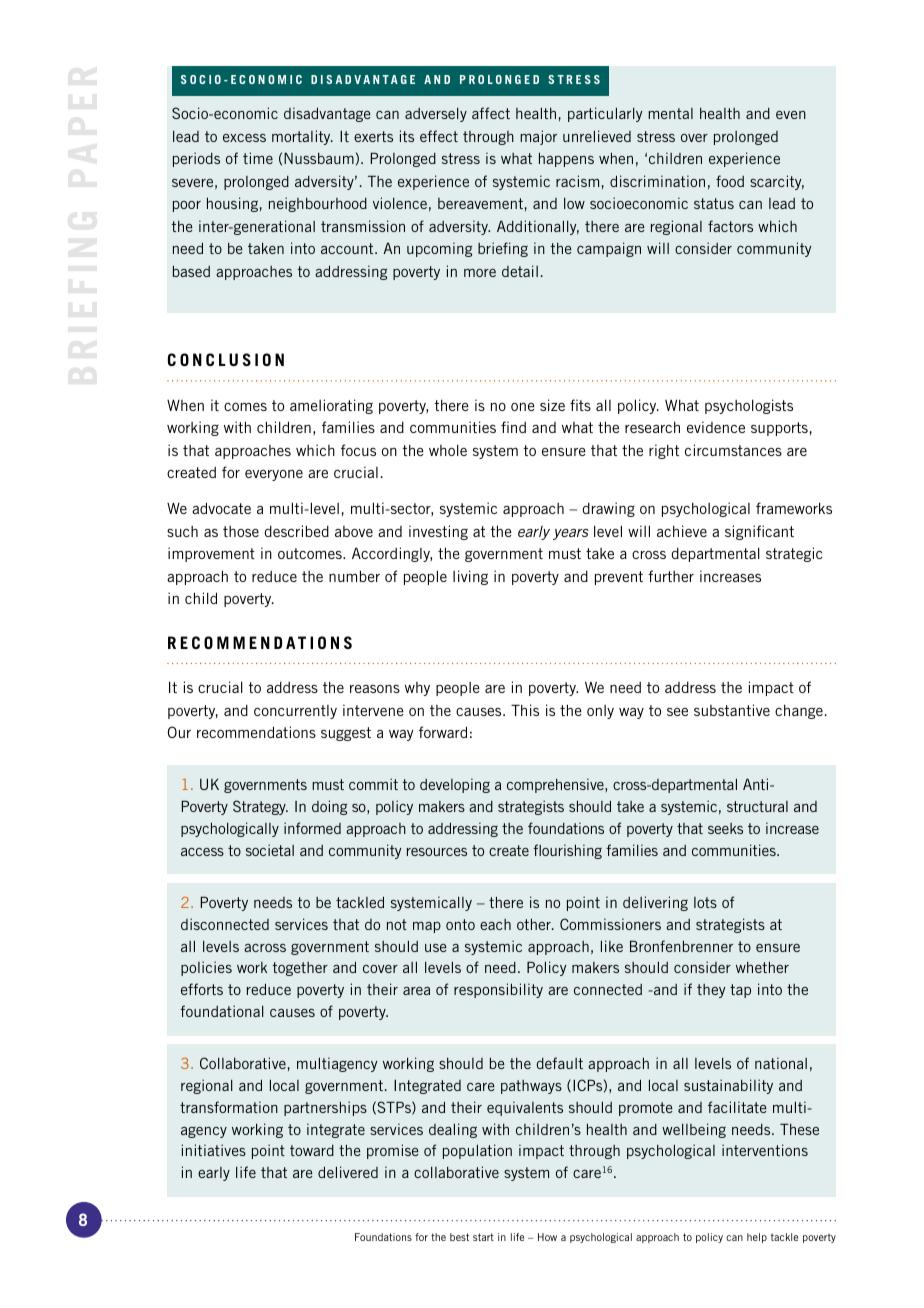 The height and width of the page is (1308, 924). Describe the element at coordinates (757, 1238) in the page. I see `help` at that location.
